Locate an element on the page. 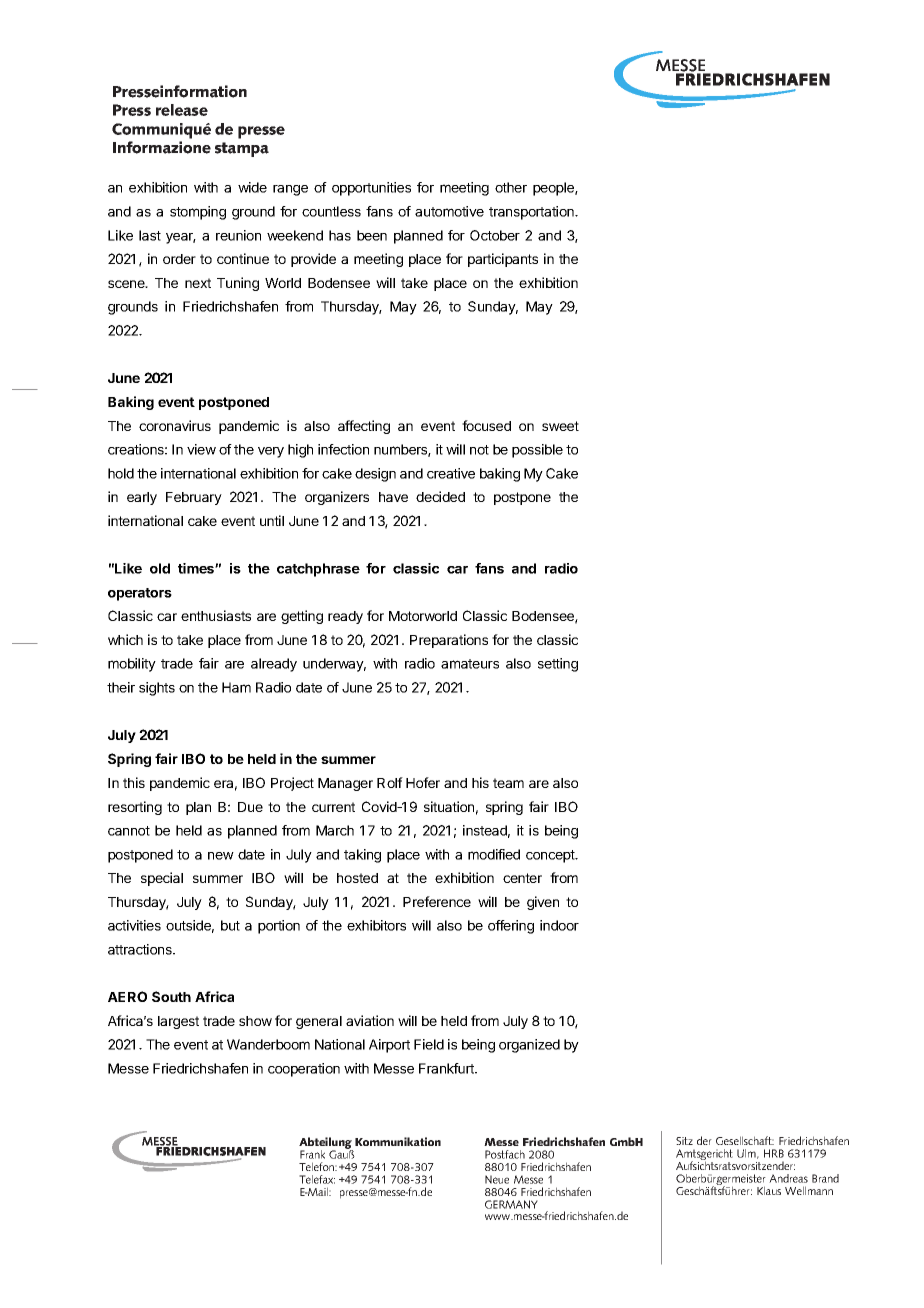 Image resolution: width=924 pixels, height=1308 pixels. sweet is located at coordinates (560, 426).
